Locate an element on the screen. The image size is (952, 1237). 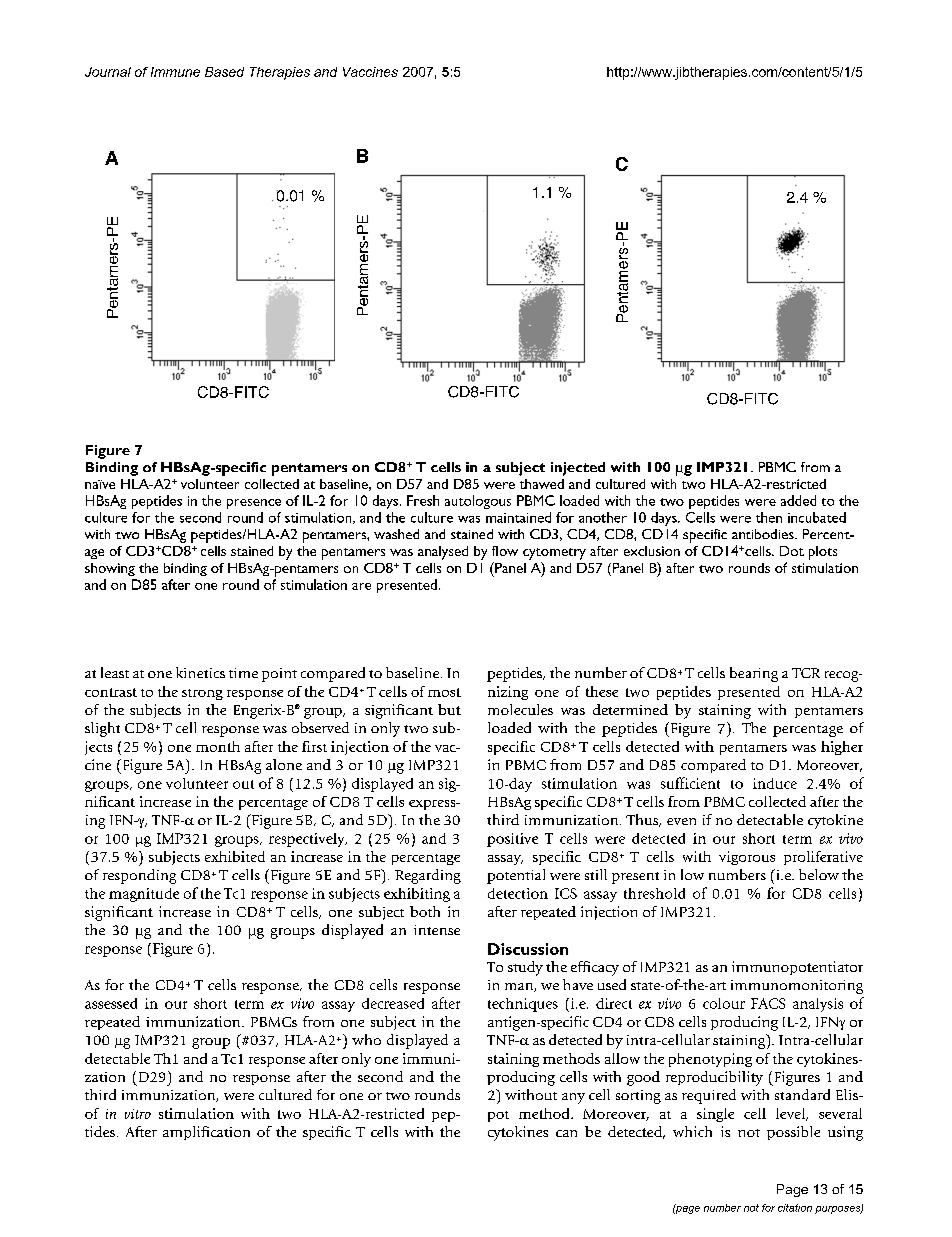
exhibited is located at coordinates (235, 856).
